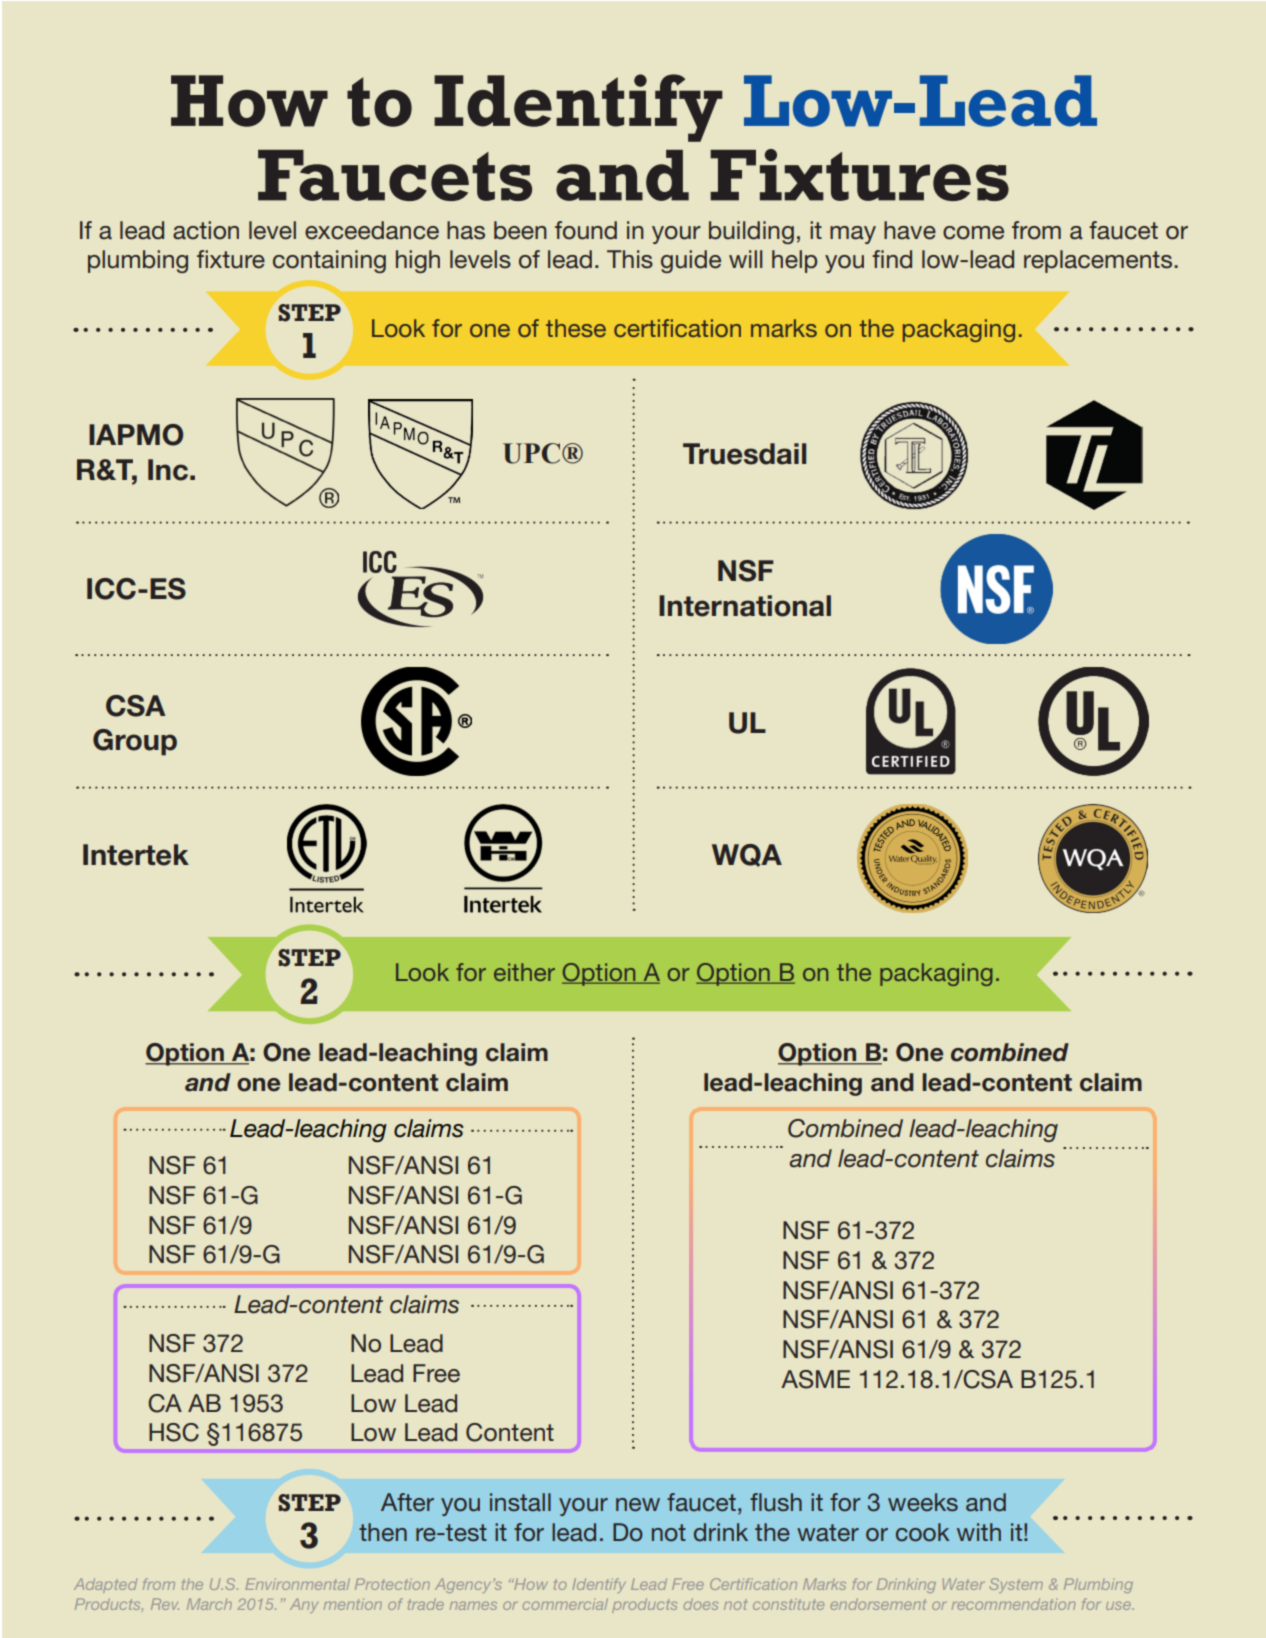  What do you see at coordinates (1098, 261) in the screenshot?
I see `replacements` at bounding box center [1098, 261].
